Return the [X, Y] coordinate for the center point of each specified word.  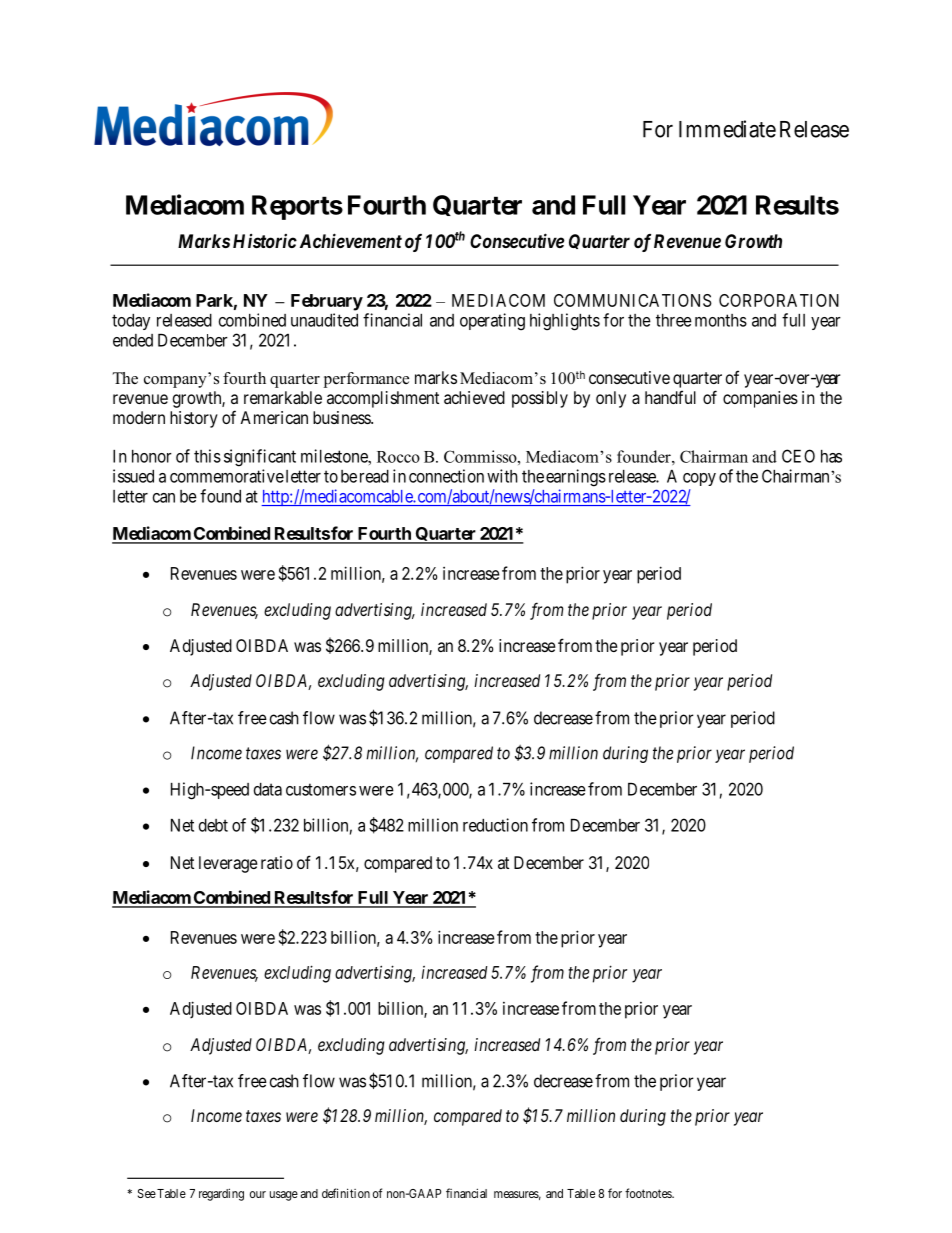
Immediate [727, 129]
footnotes [649, 1193]
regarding [221, 1194]
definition [346, 1193]
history [194, 419]
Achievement [349, 240]
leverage [228, 864]
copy [699, 479]
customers [321, 789]
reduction [495, 825]
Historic [265, 241]
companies [760, 399]
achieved [474, 397]
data [268, 789]
